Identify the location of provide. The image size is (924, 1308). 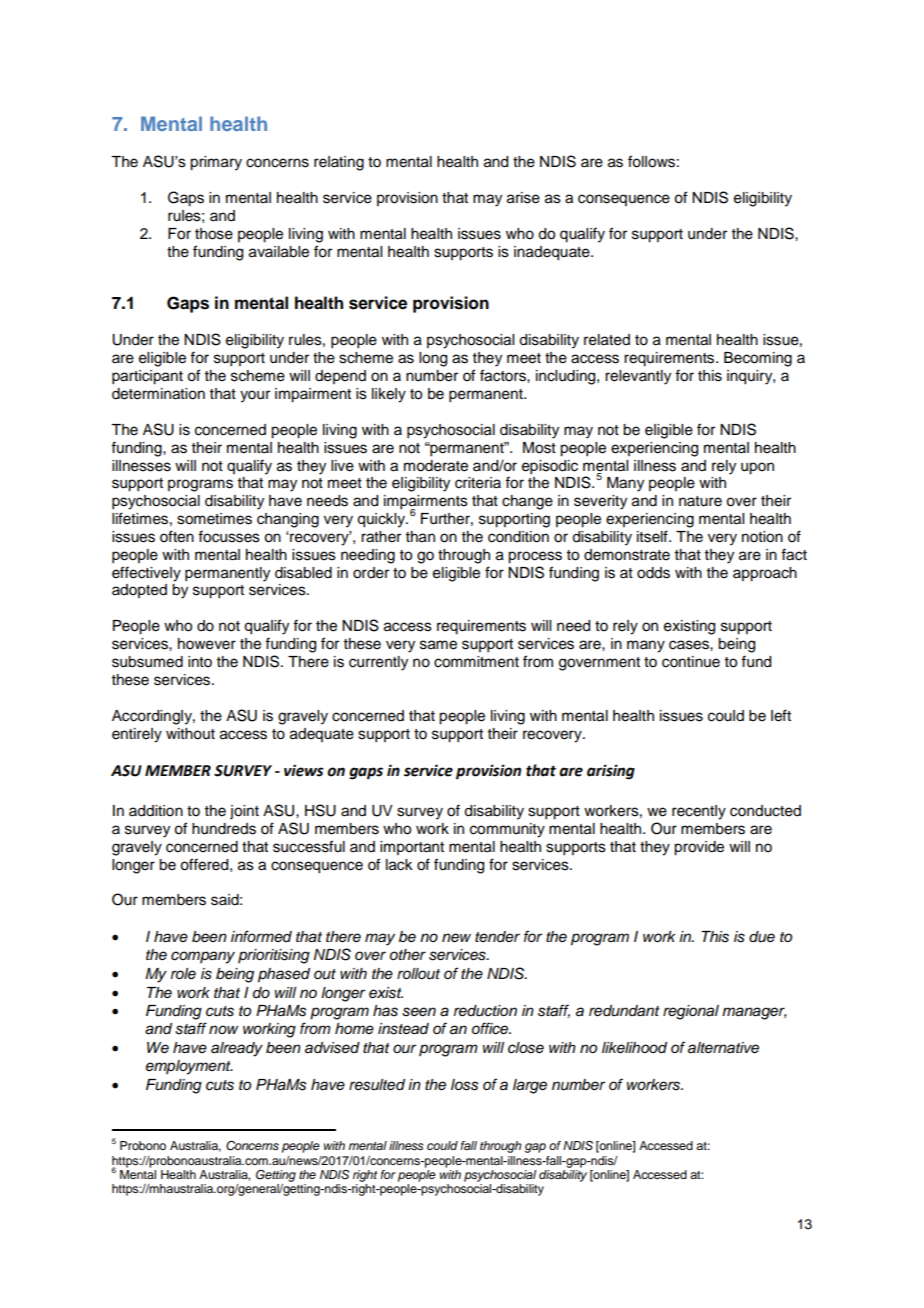
(699, 848).
